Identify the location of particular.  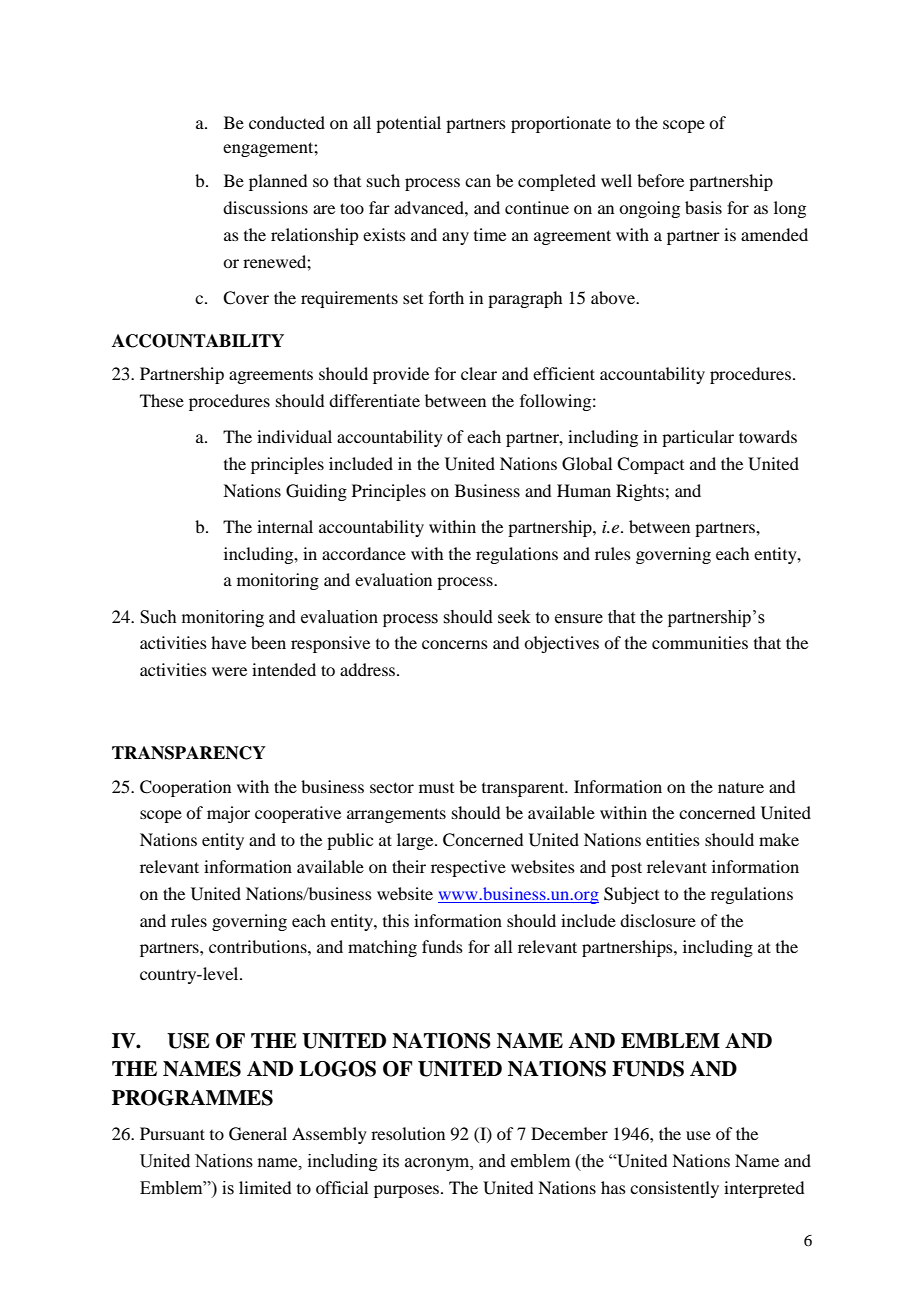
(698, 438).
